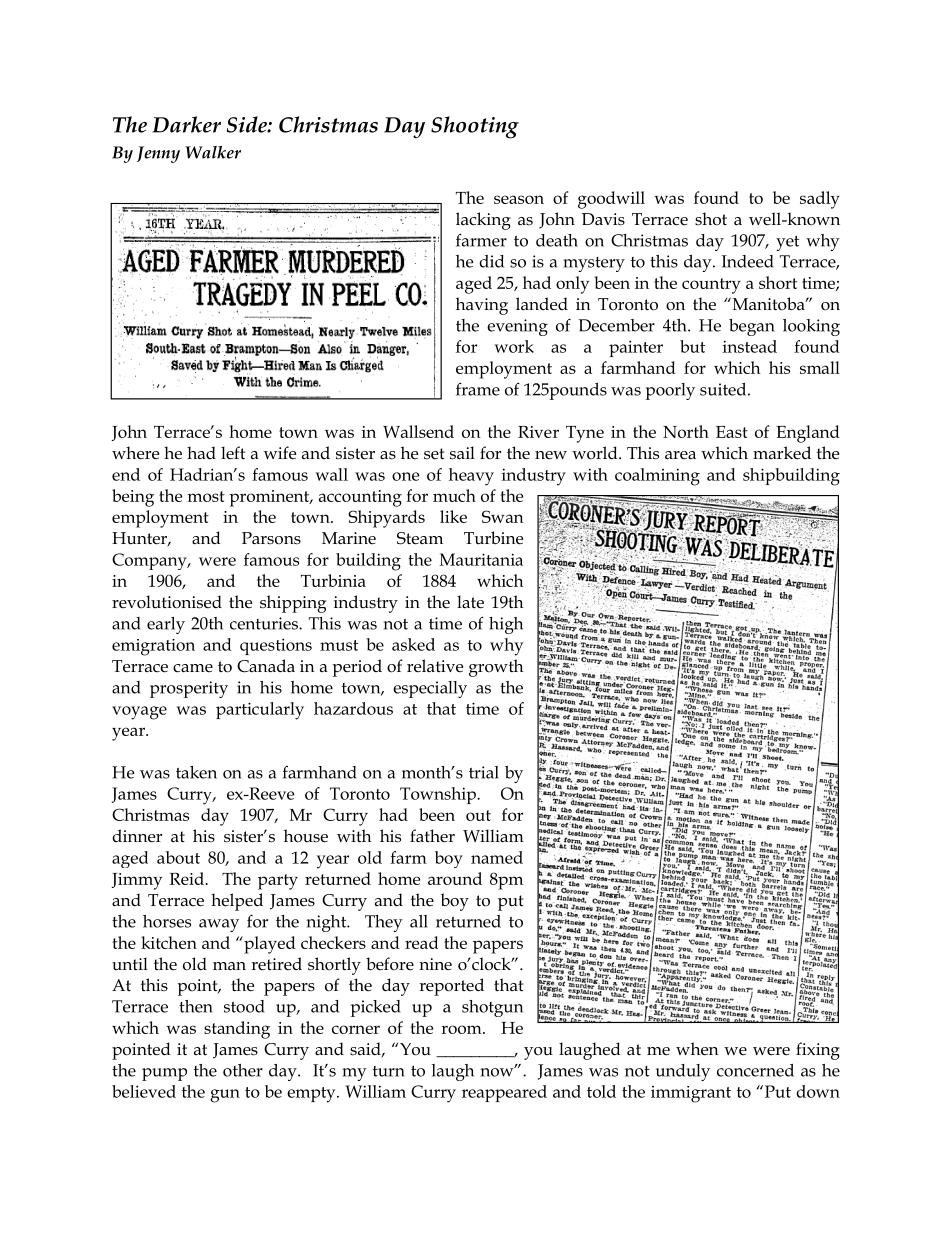  What do you see at coordinates (475, 127) in the page?
I see `Shooting` at bounding box center [475, 127].
